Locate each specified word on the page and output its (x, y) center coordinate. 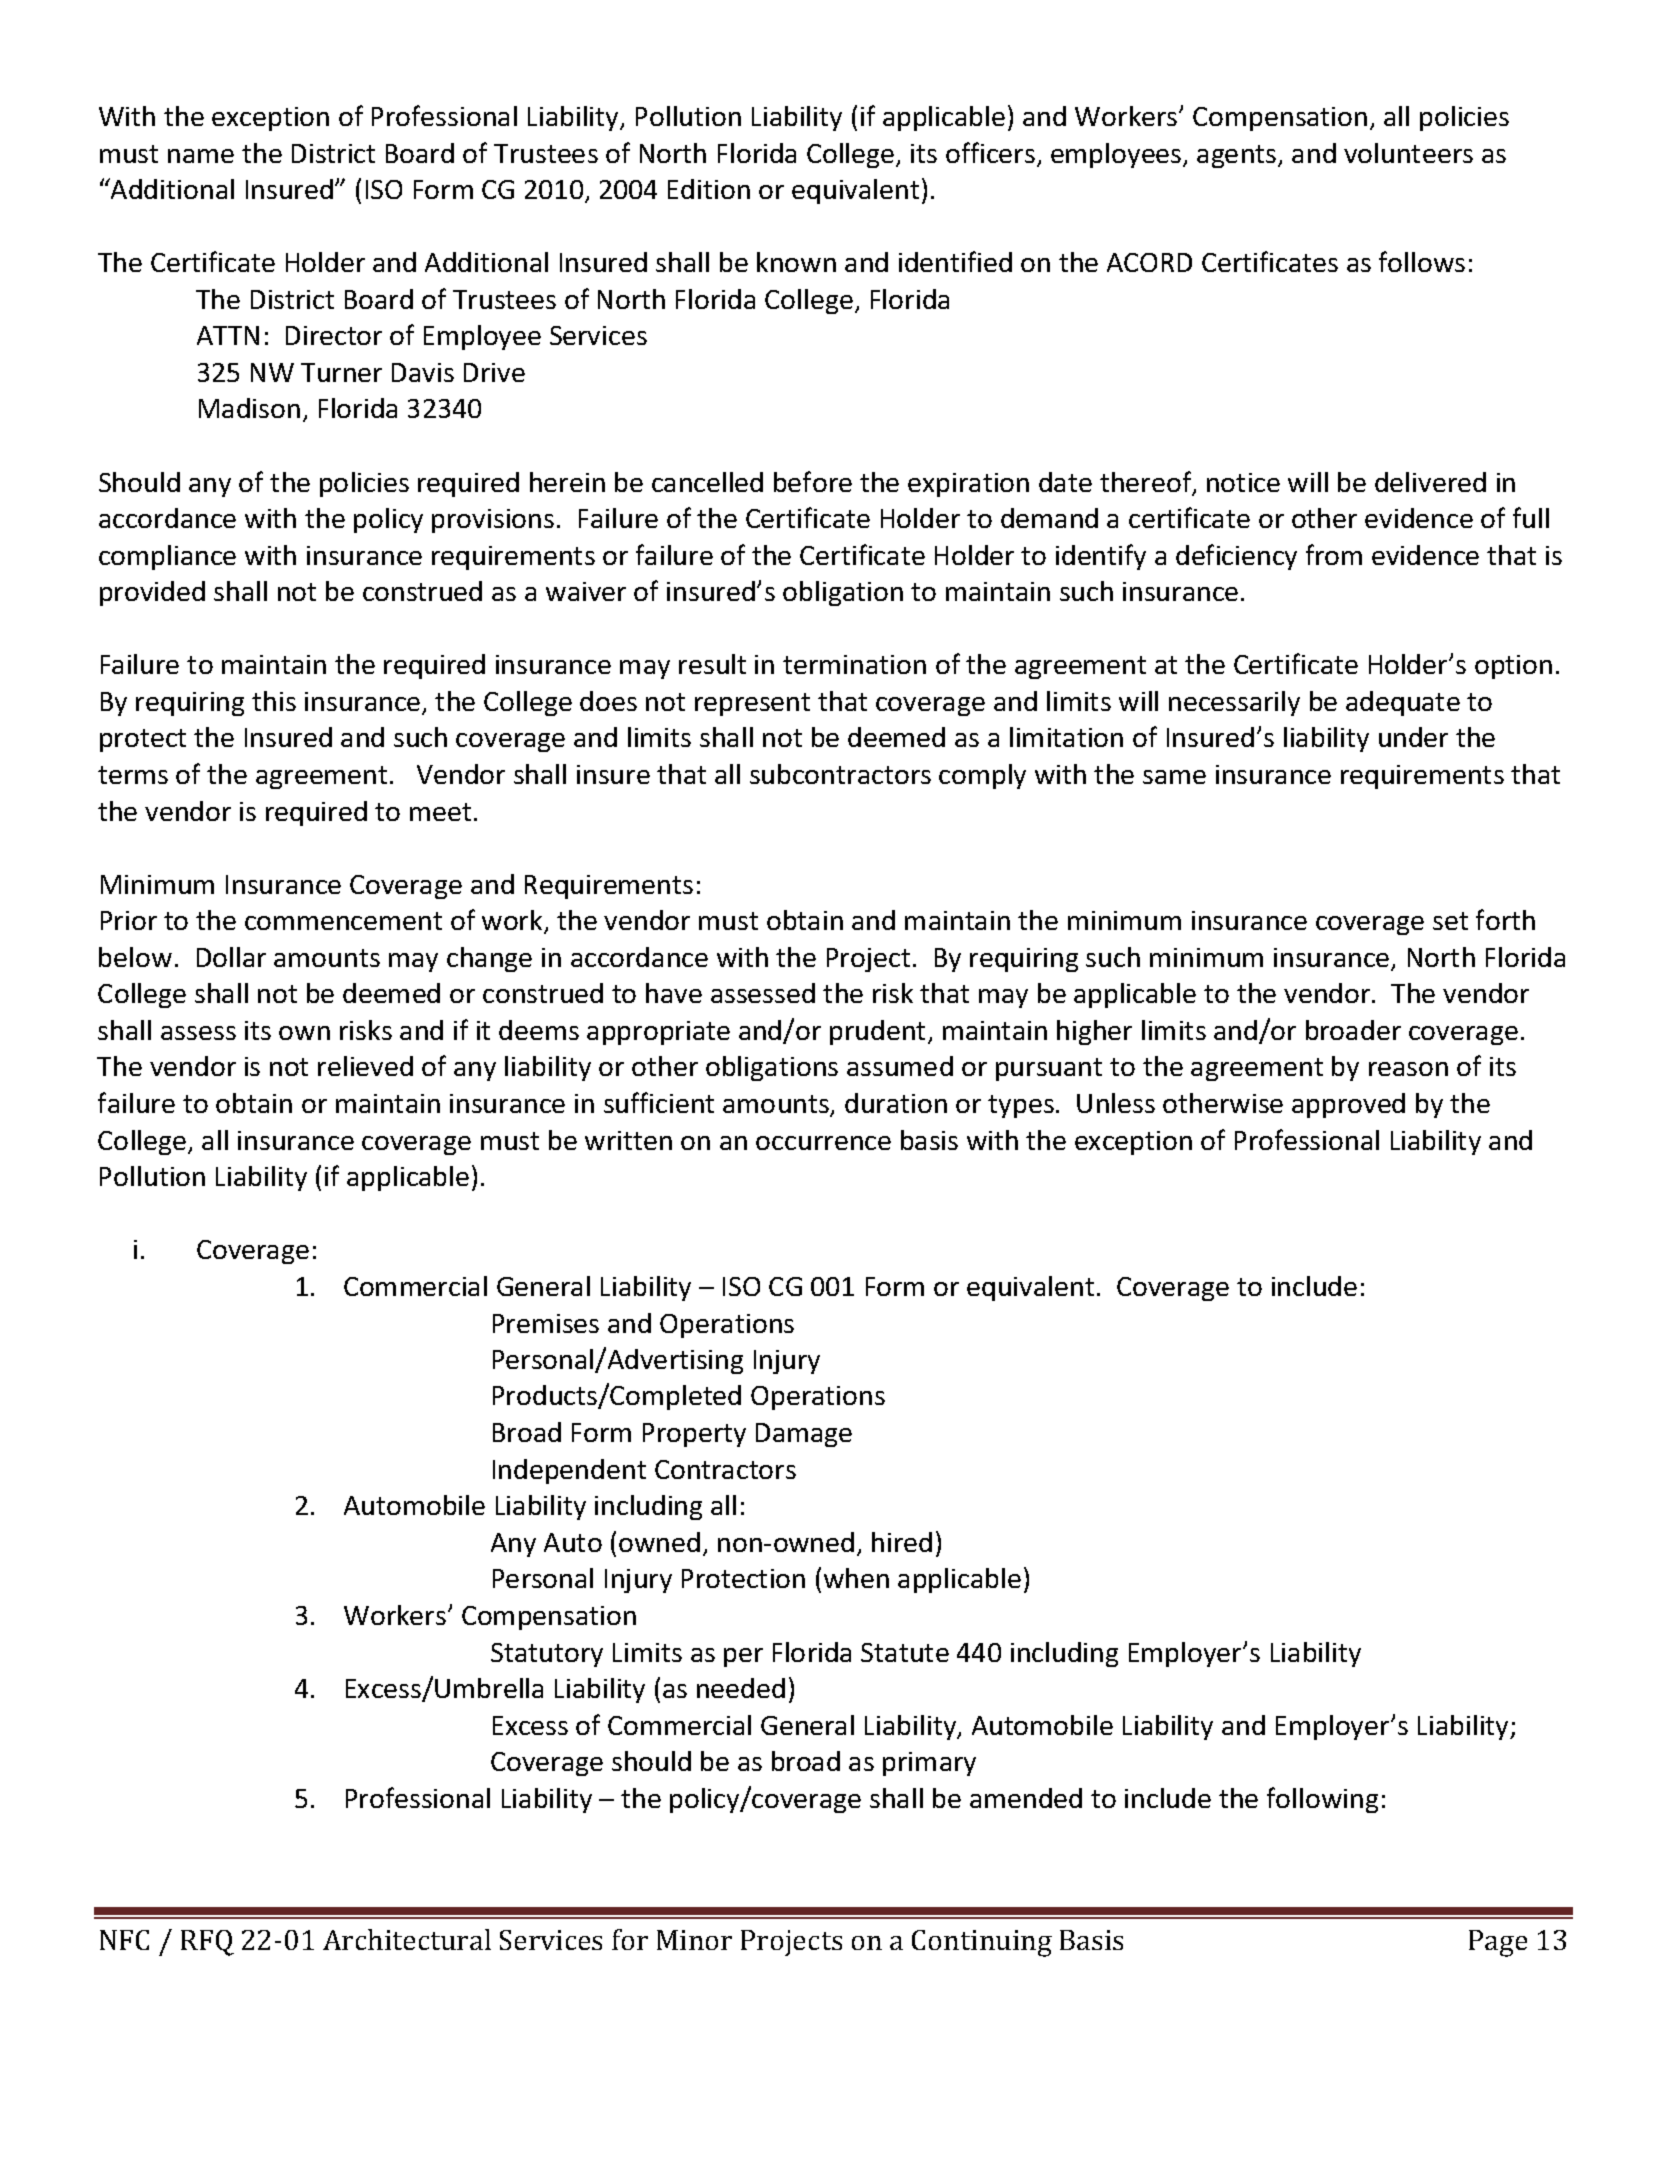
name (201, 156)
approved (1348, 1105)
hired (902, 1542)
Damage (804, 1435)
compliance (167, 557)
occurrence (823, 1143)
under (1413, 737)
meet (440, 812)
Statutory (547, 1655)
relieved (365, 1066)
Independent (569, 1471)
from (1334, 554)
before (813, 481)
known (796, 262)
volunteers (1408, 153)
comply (982, 776)
